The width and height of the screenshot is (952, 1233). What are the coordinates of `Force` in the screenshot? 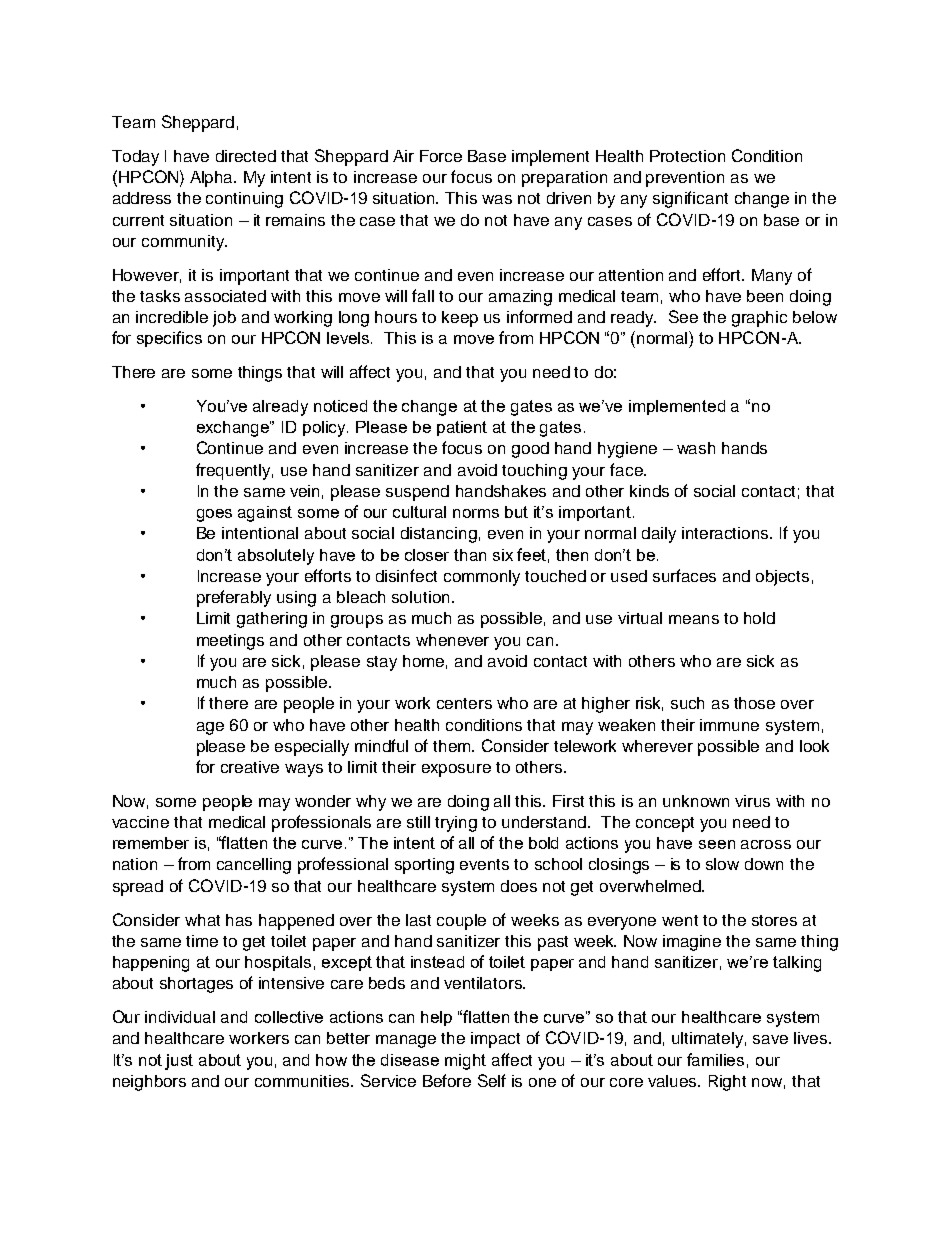 It's located at (441, 156).
